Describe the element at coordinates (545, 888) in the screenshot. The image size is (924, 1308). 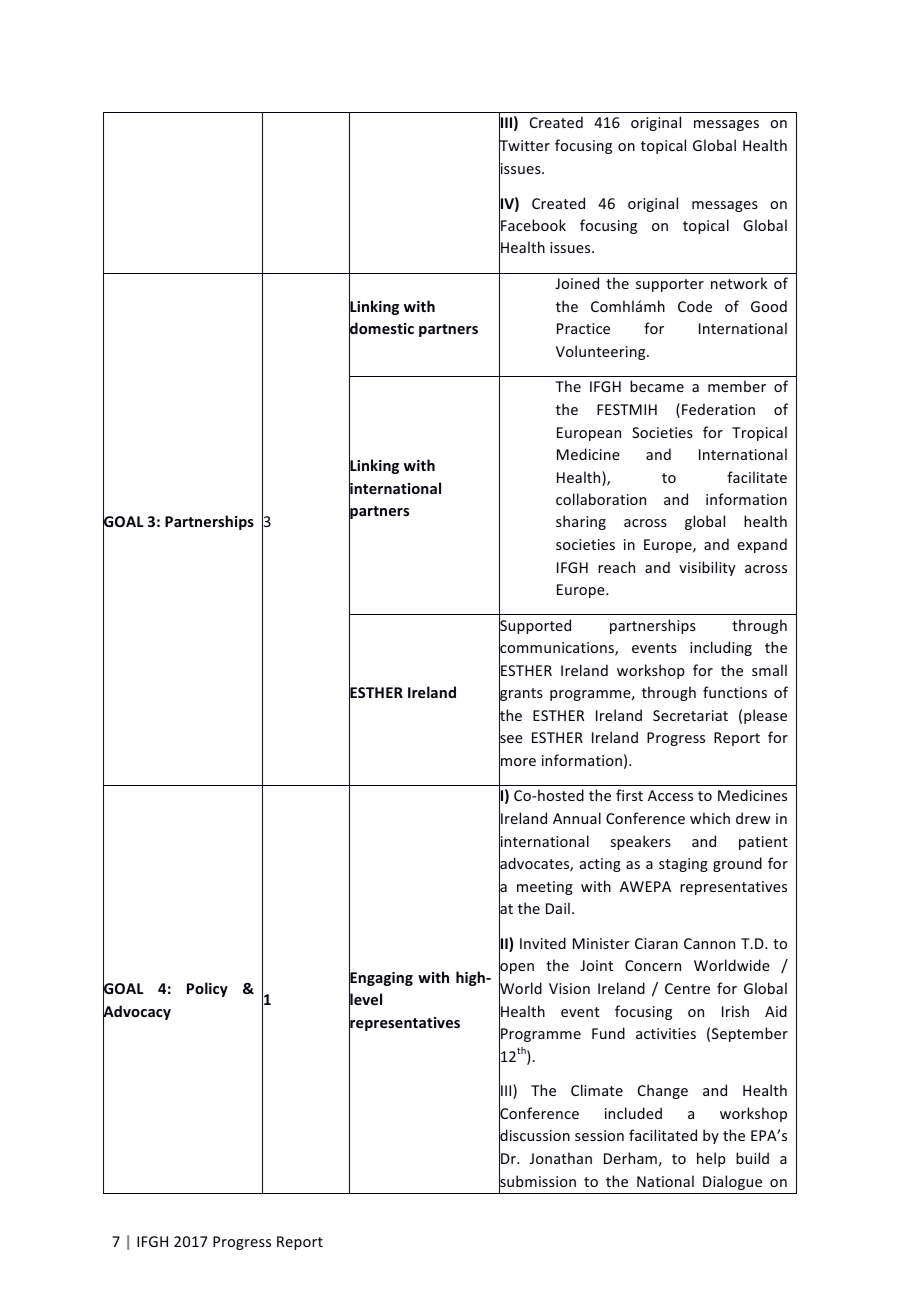
I see `meeting` at that location.
